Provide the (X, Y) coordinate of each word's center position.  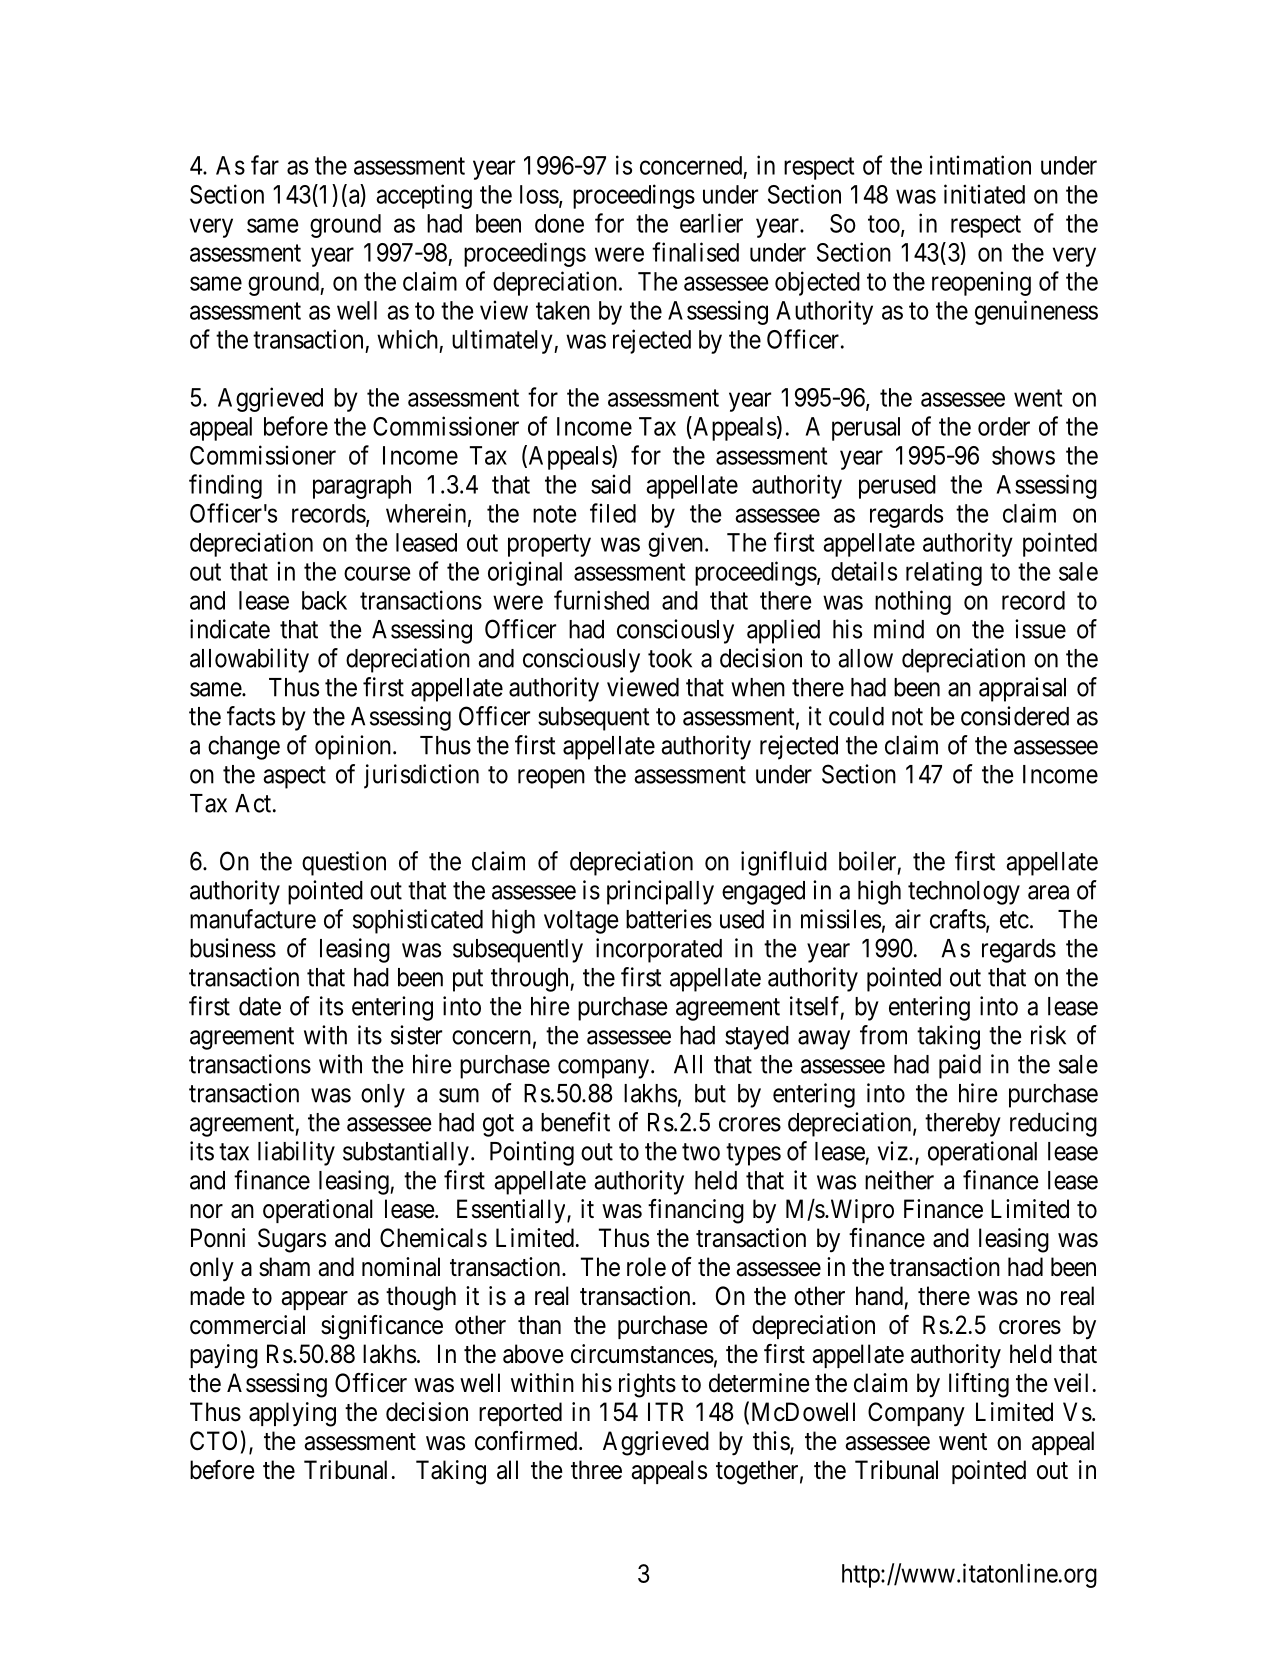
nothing (913, 602)
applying (292, 1414)
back (324, 600)
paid (960, 1066)
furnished (601, 600)
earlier (711, 223)
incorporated (659, 950)
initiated (984, 194)
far (265, 165)
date (260, 1006)
